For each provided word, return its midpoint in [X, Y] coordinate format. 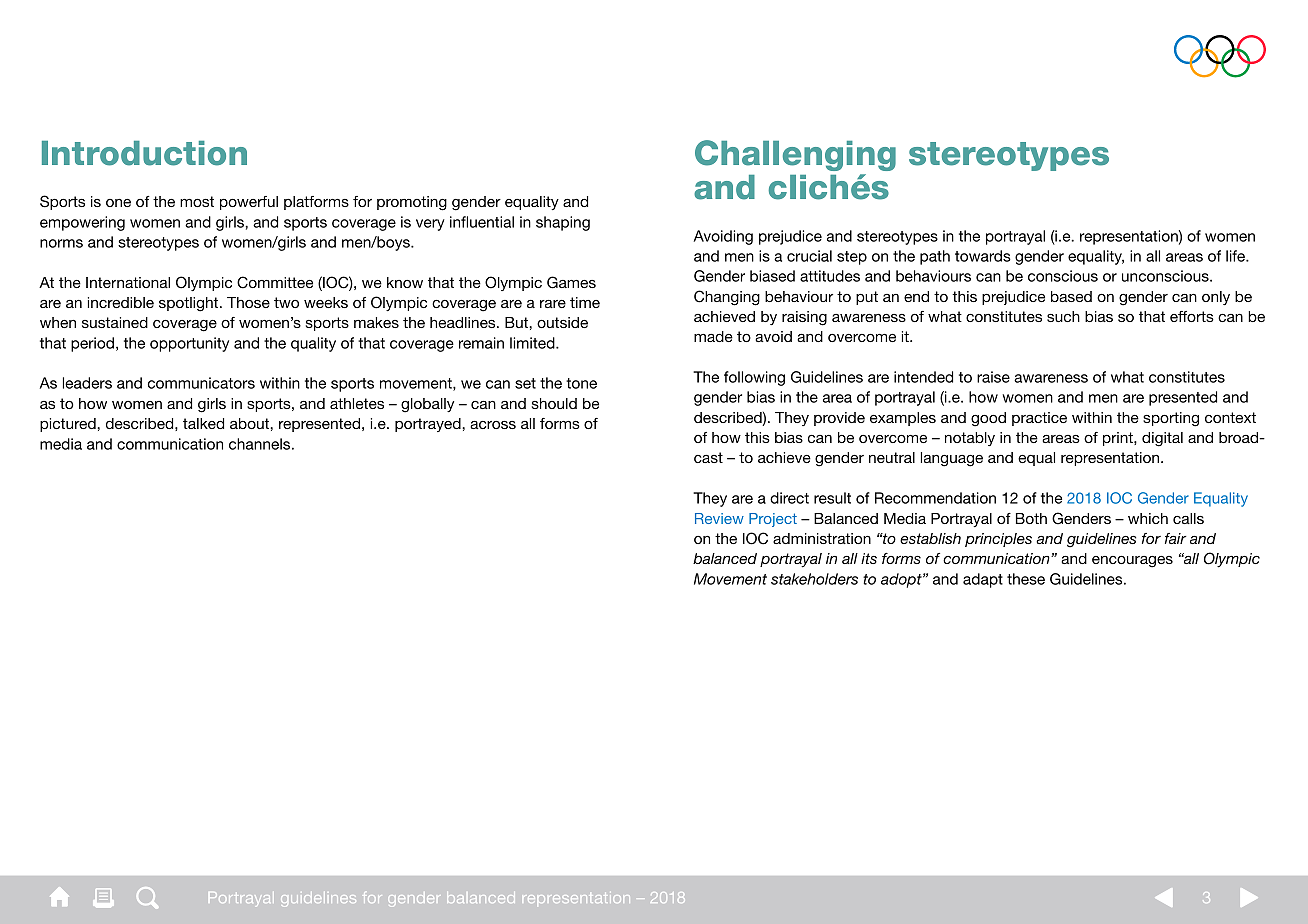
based [1071, 296]
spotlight [190, 304]
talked [203, 423]
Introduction [144, 153]
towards [983, 256]
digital [1162, 439]
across [493, 425]
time [585, 302]
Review [719, 518]
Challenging [795, 155]
